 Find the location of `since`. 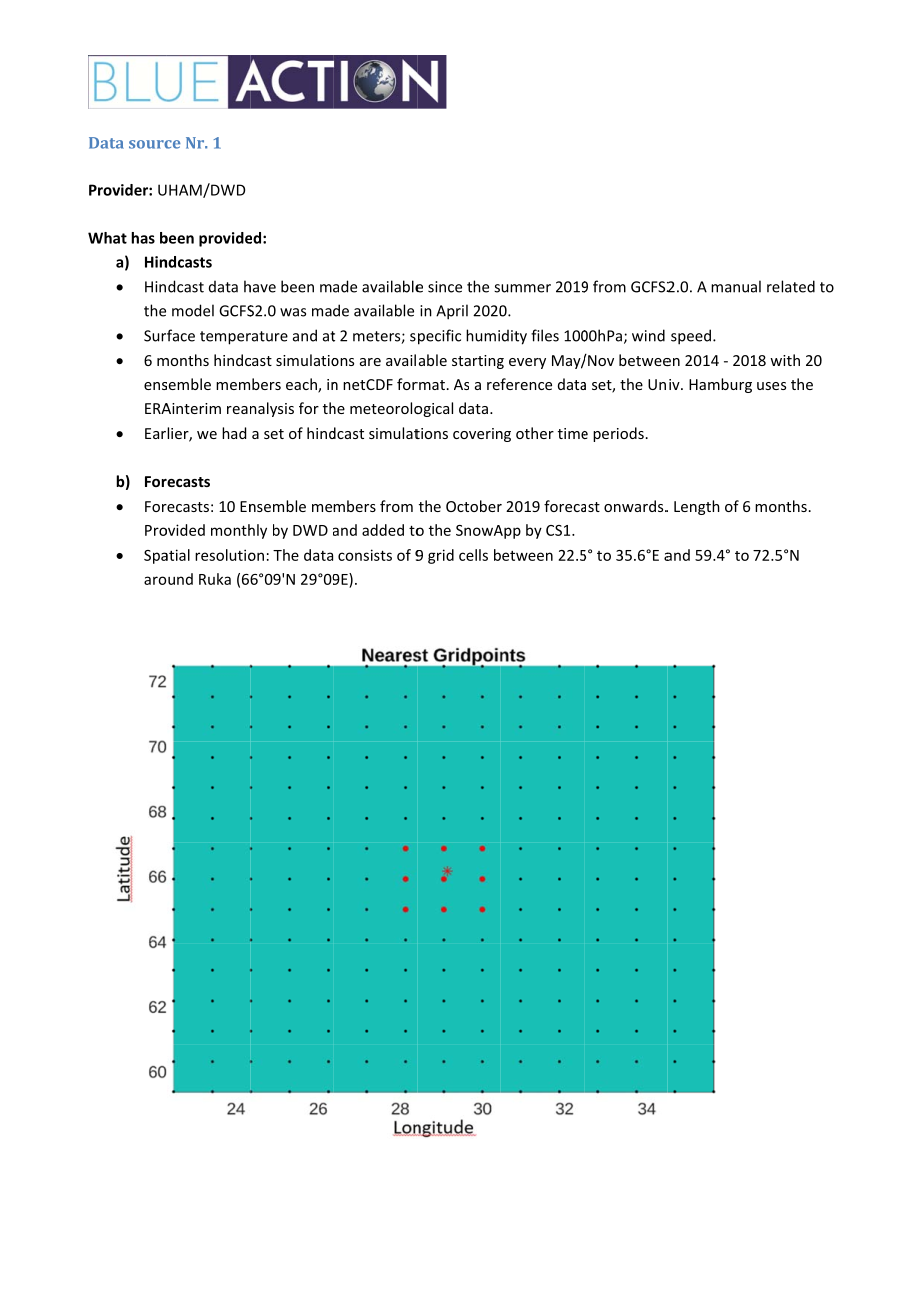

since is located at coordinates (445, 287).
